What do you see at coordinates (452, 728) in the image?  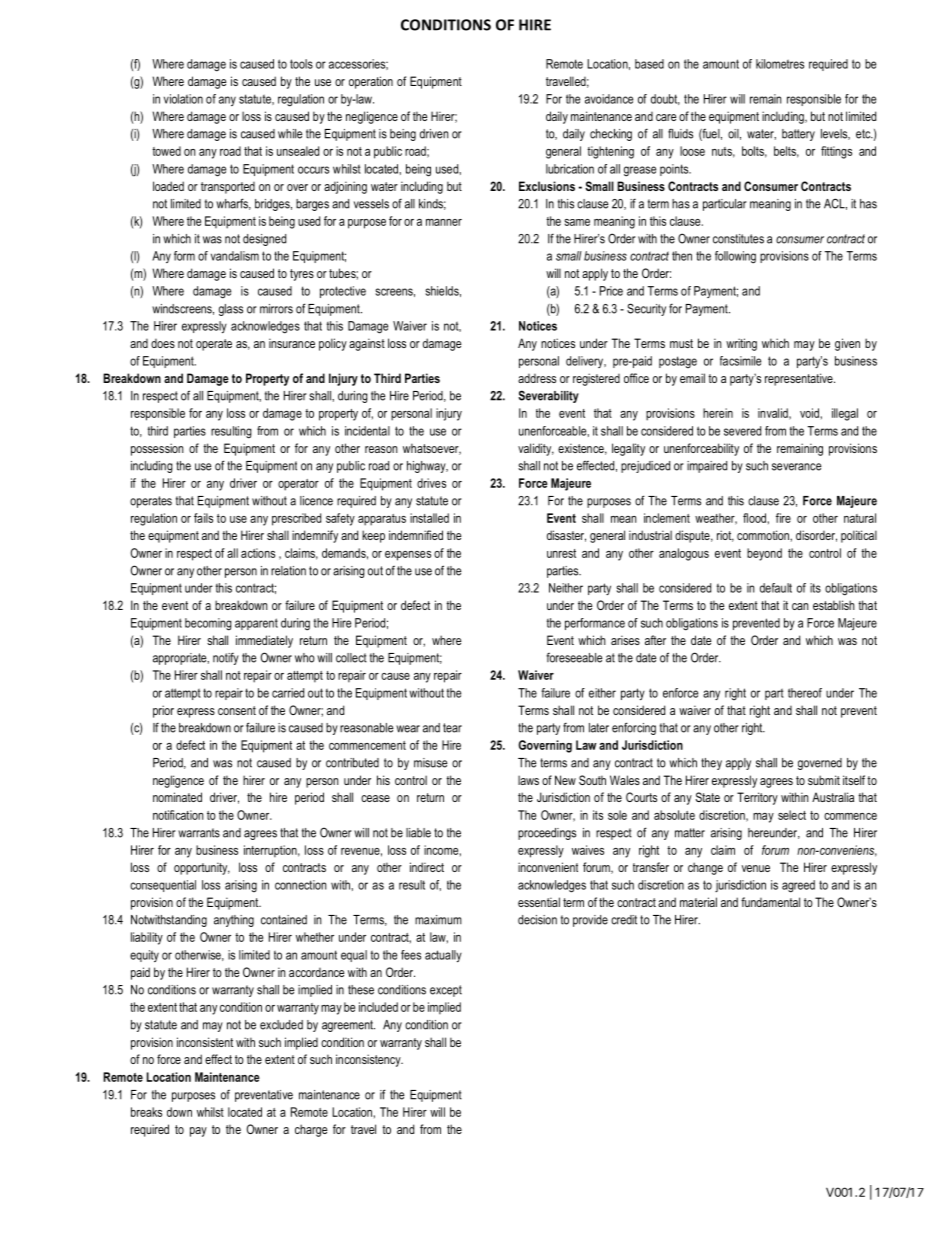 I see `tear` at bounding box center [452, 728].
